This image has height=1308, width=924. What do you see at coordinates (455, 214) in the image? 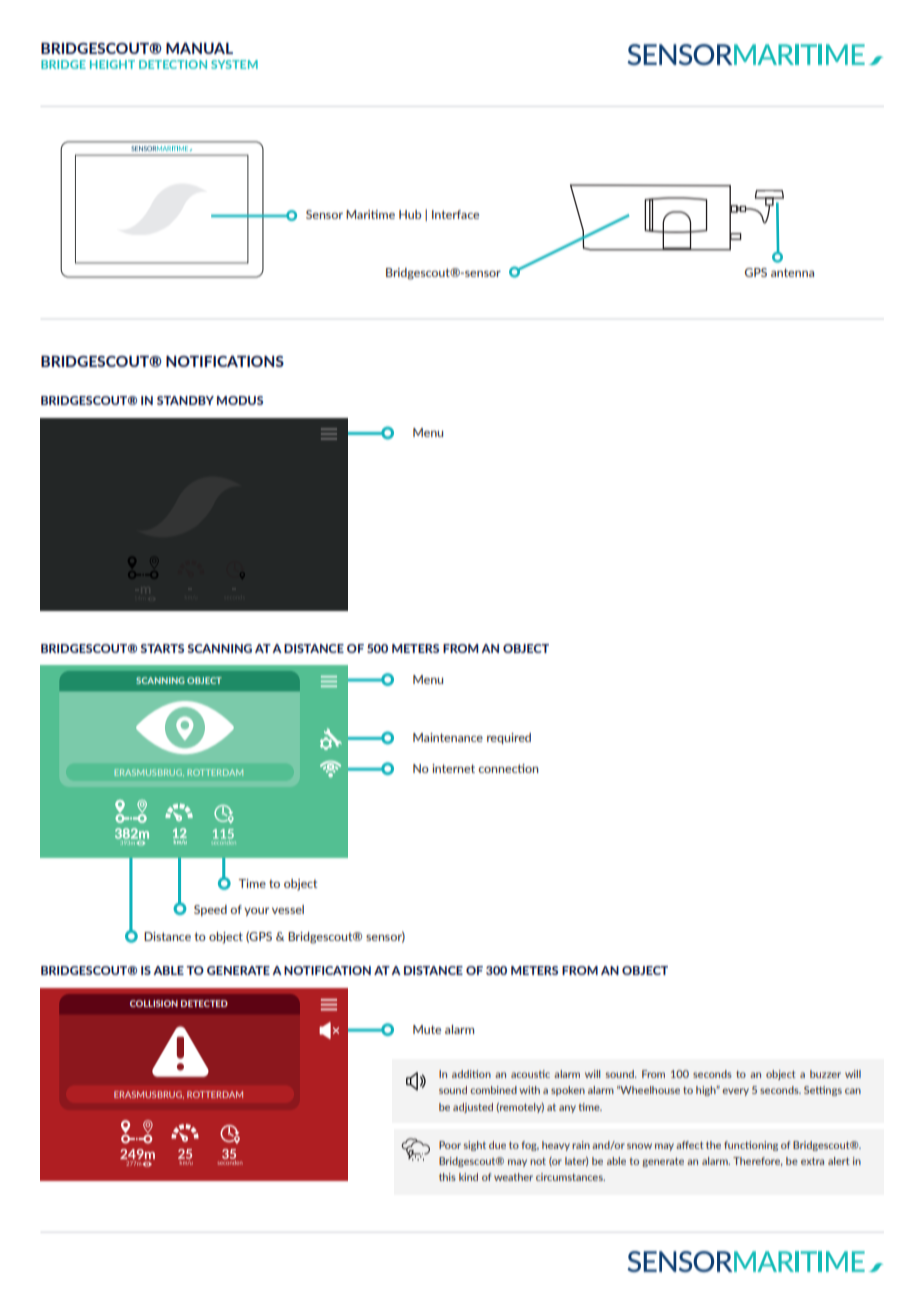
I see `Interface` at bounding box center [455, 214].
